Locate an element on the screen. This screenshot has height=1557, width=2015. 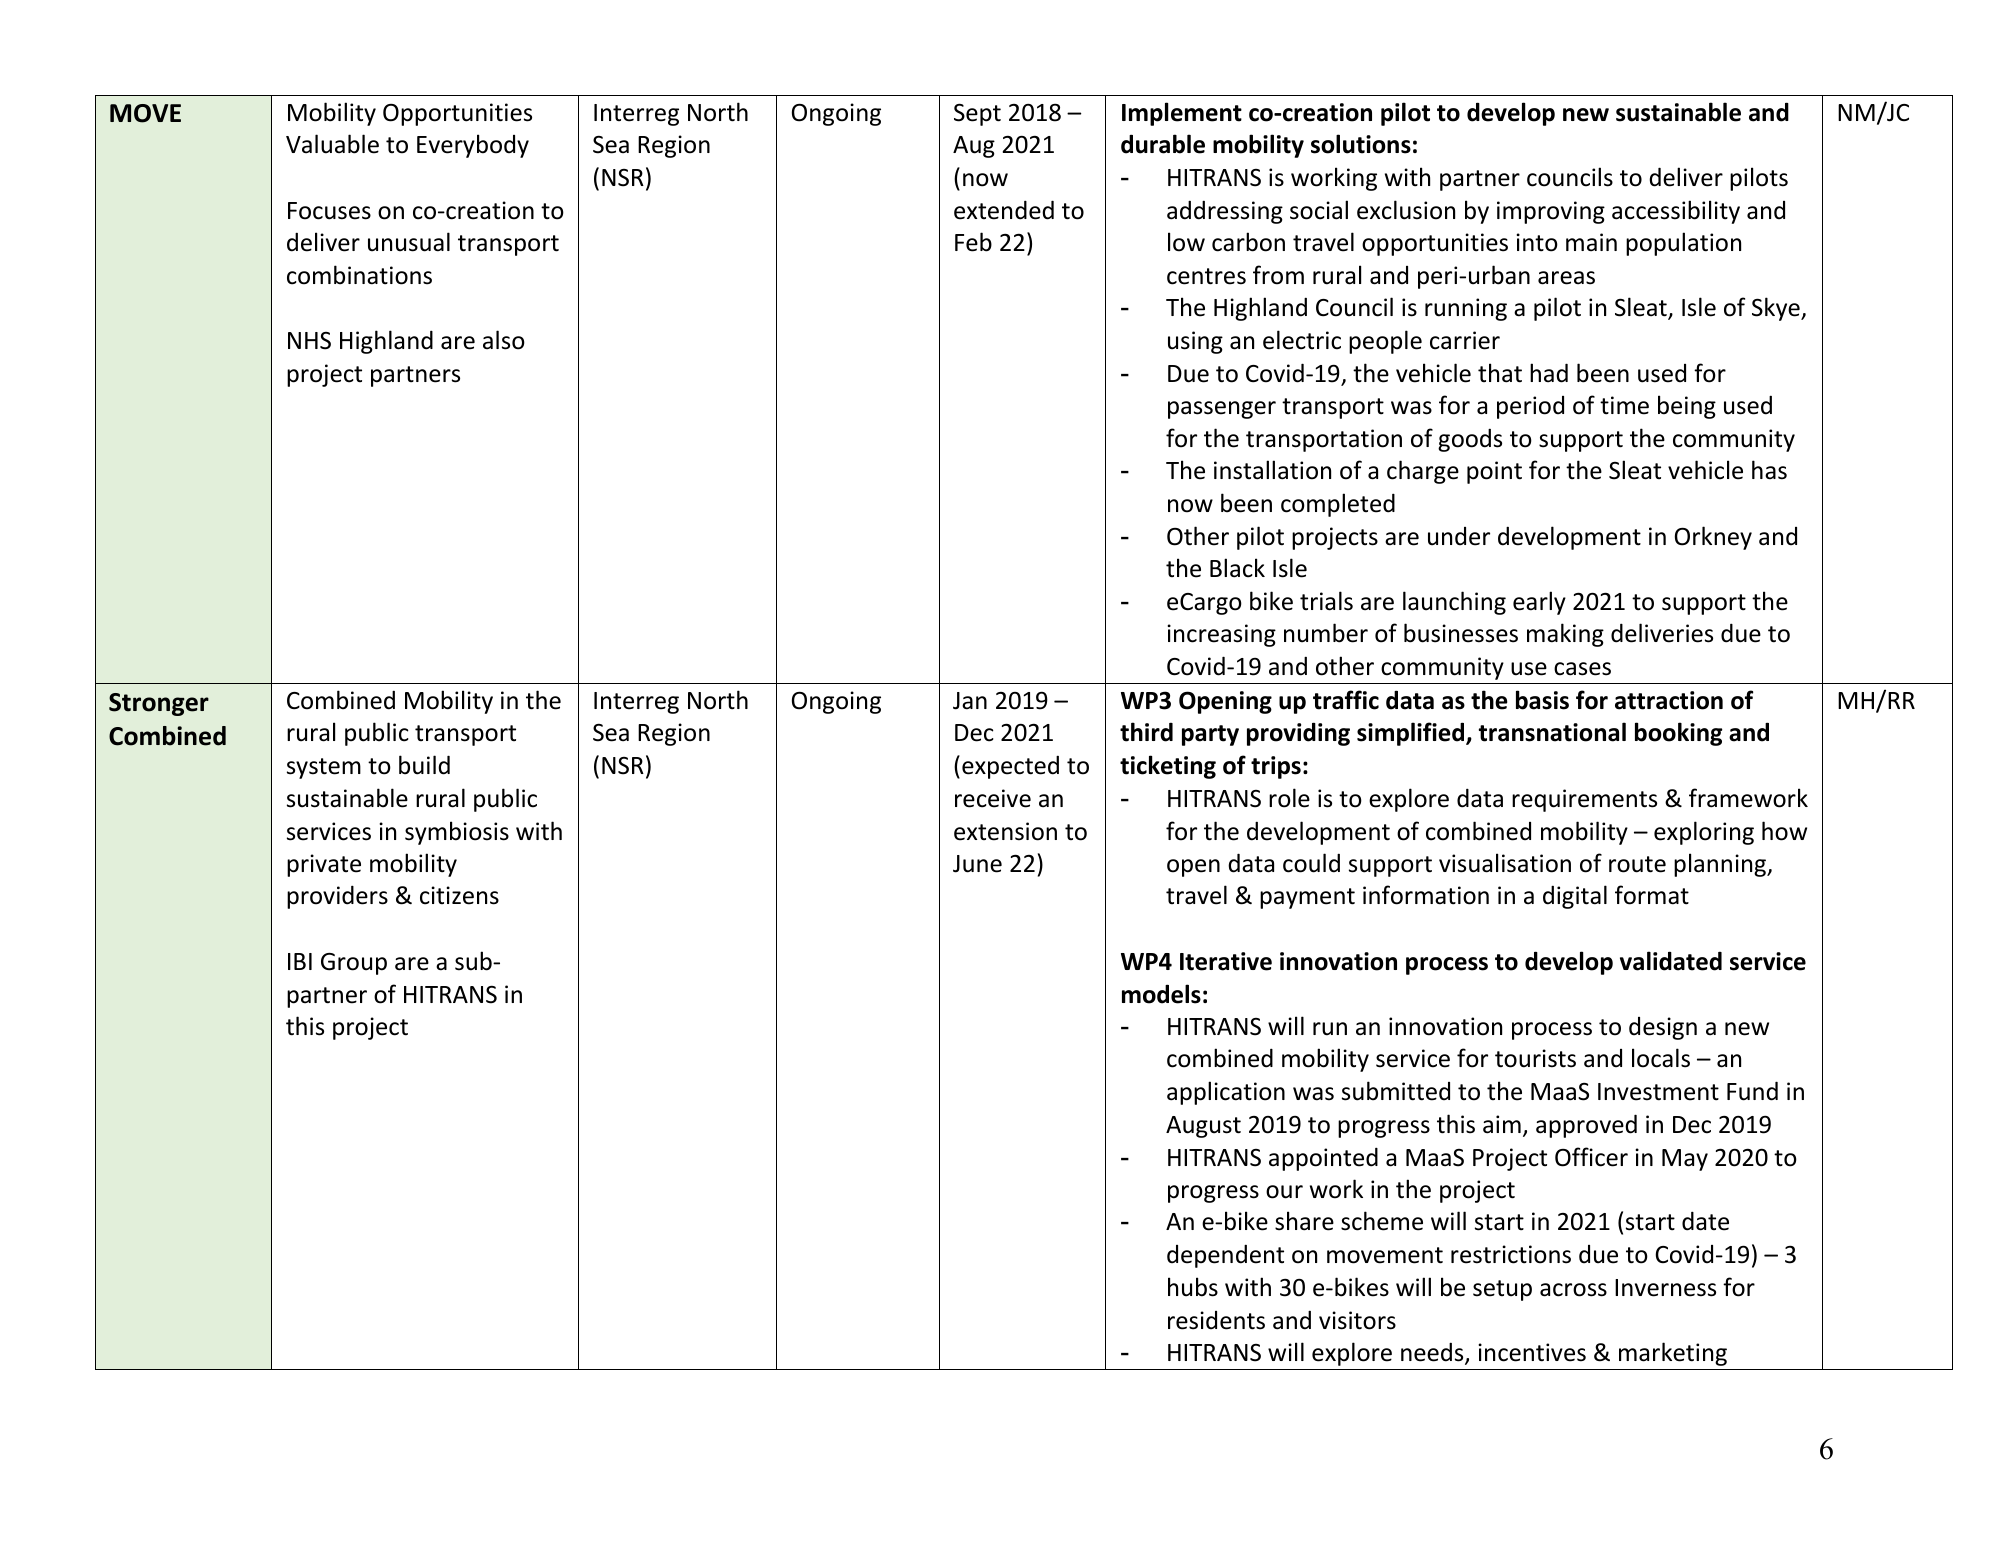
hubs is located at coordinates (1193, 1287).
